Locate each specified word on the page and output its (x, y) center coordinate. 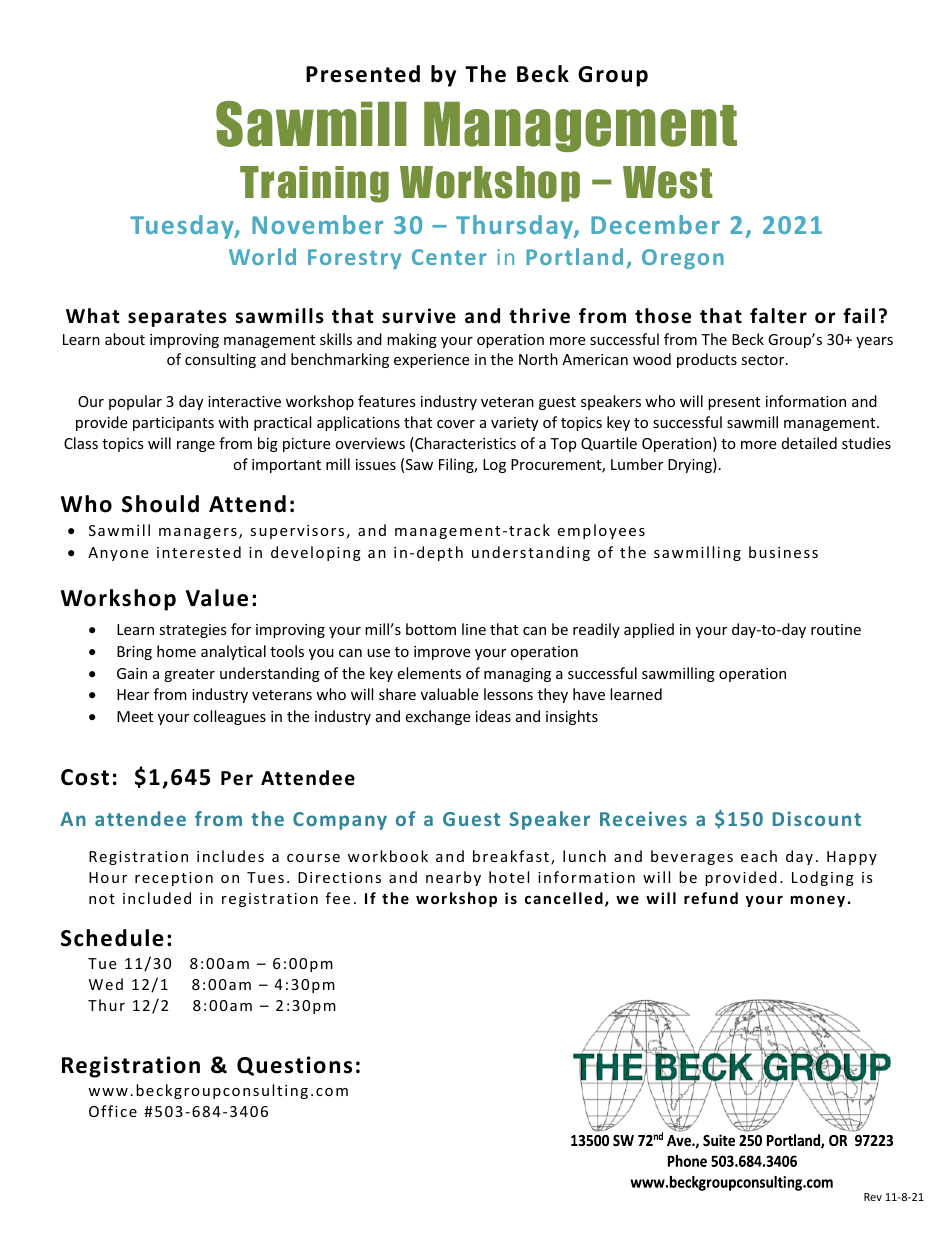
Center (449, 257)
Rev (873, 1197)
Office (113, 1111)
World (262, 256)
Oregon (683, 259)
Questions (294, 1066)
